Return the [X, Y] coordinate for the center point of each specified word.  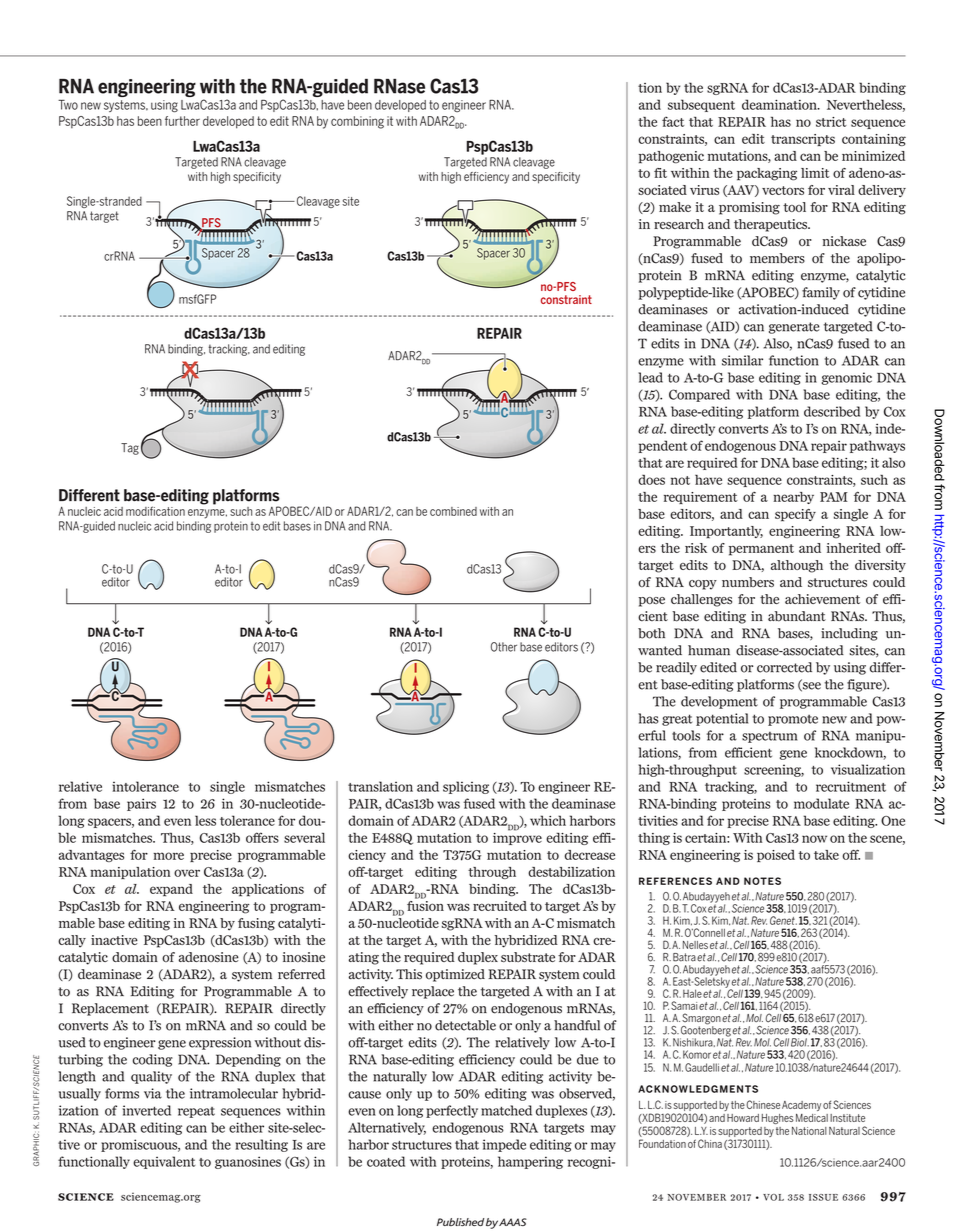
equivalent [164, 1162]
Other [504, 647]
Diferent [89, 495]
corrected [784, 667]
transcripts [803, 140]
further [182, 121]
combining [357, 122]
